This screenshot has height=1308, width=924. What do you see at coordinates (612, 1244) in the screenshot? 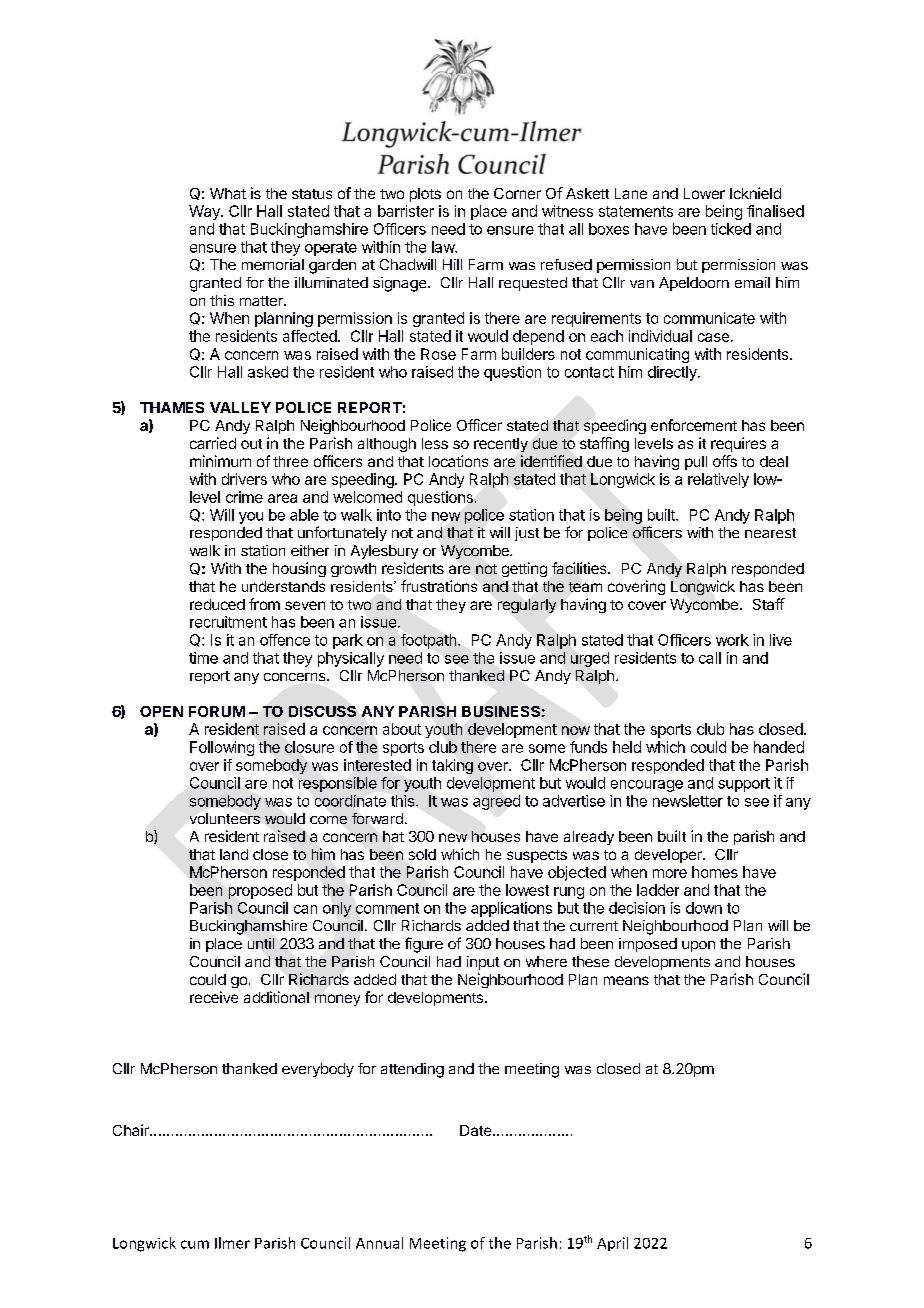
I see `April` at bounding box center [612, 1244].
